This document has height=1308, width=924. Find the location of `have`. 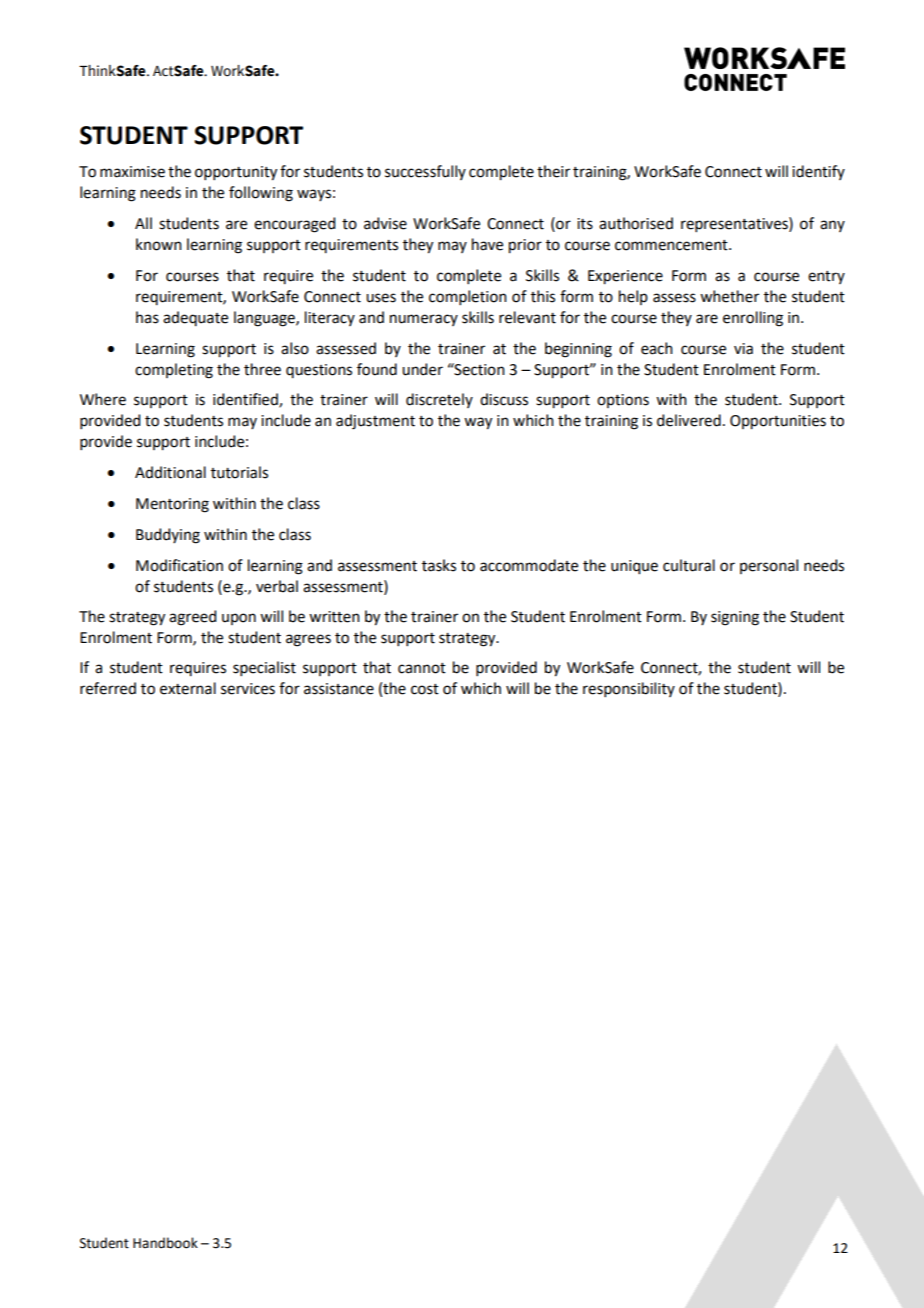

have is located at coordinates (487, 244).
